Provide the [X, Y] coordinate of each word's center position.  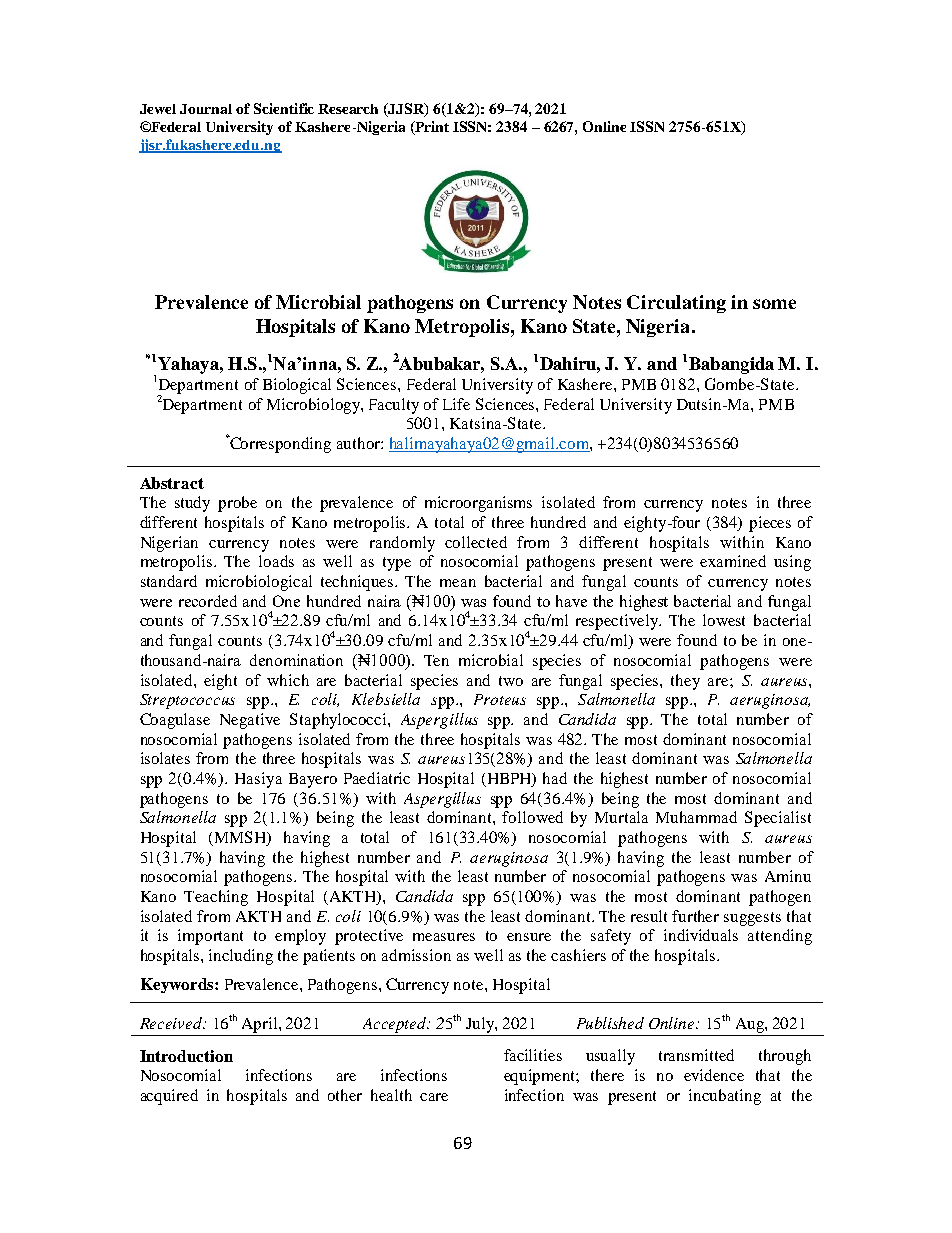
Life [456, 404]
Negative [250, 721]
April [259, 1026]
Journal [206, 109]
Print [431, 128]
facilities [533, 1055]
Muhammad [696, 817]
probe [237, 504]
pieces [770, 524]
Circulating [676, 304]
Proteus [500, 699]
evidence [714, 1075]
